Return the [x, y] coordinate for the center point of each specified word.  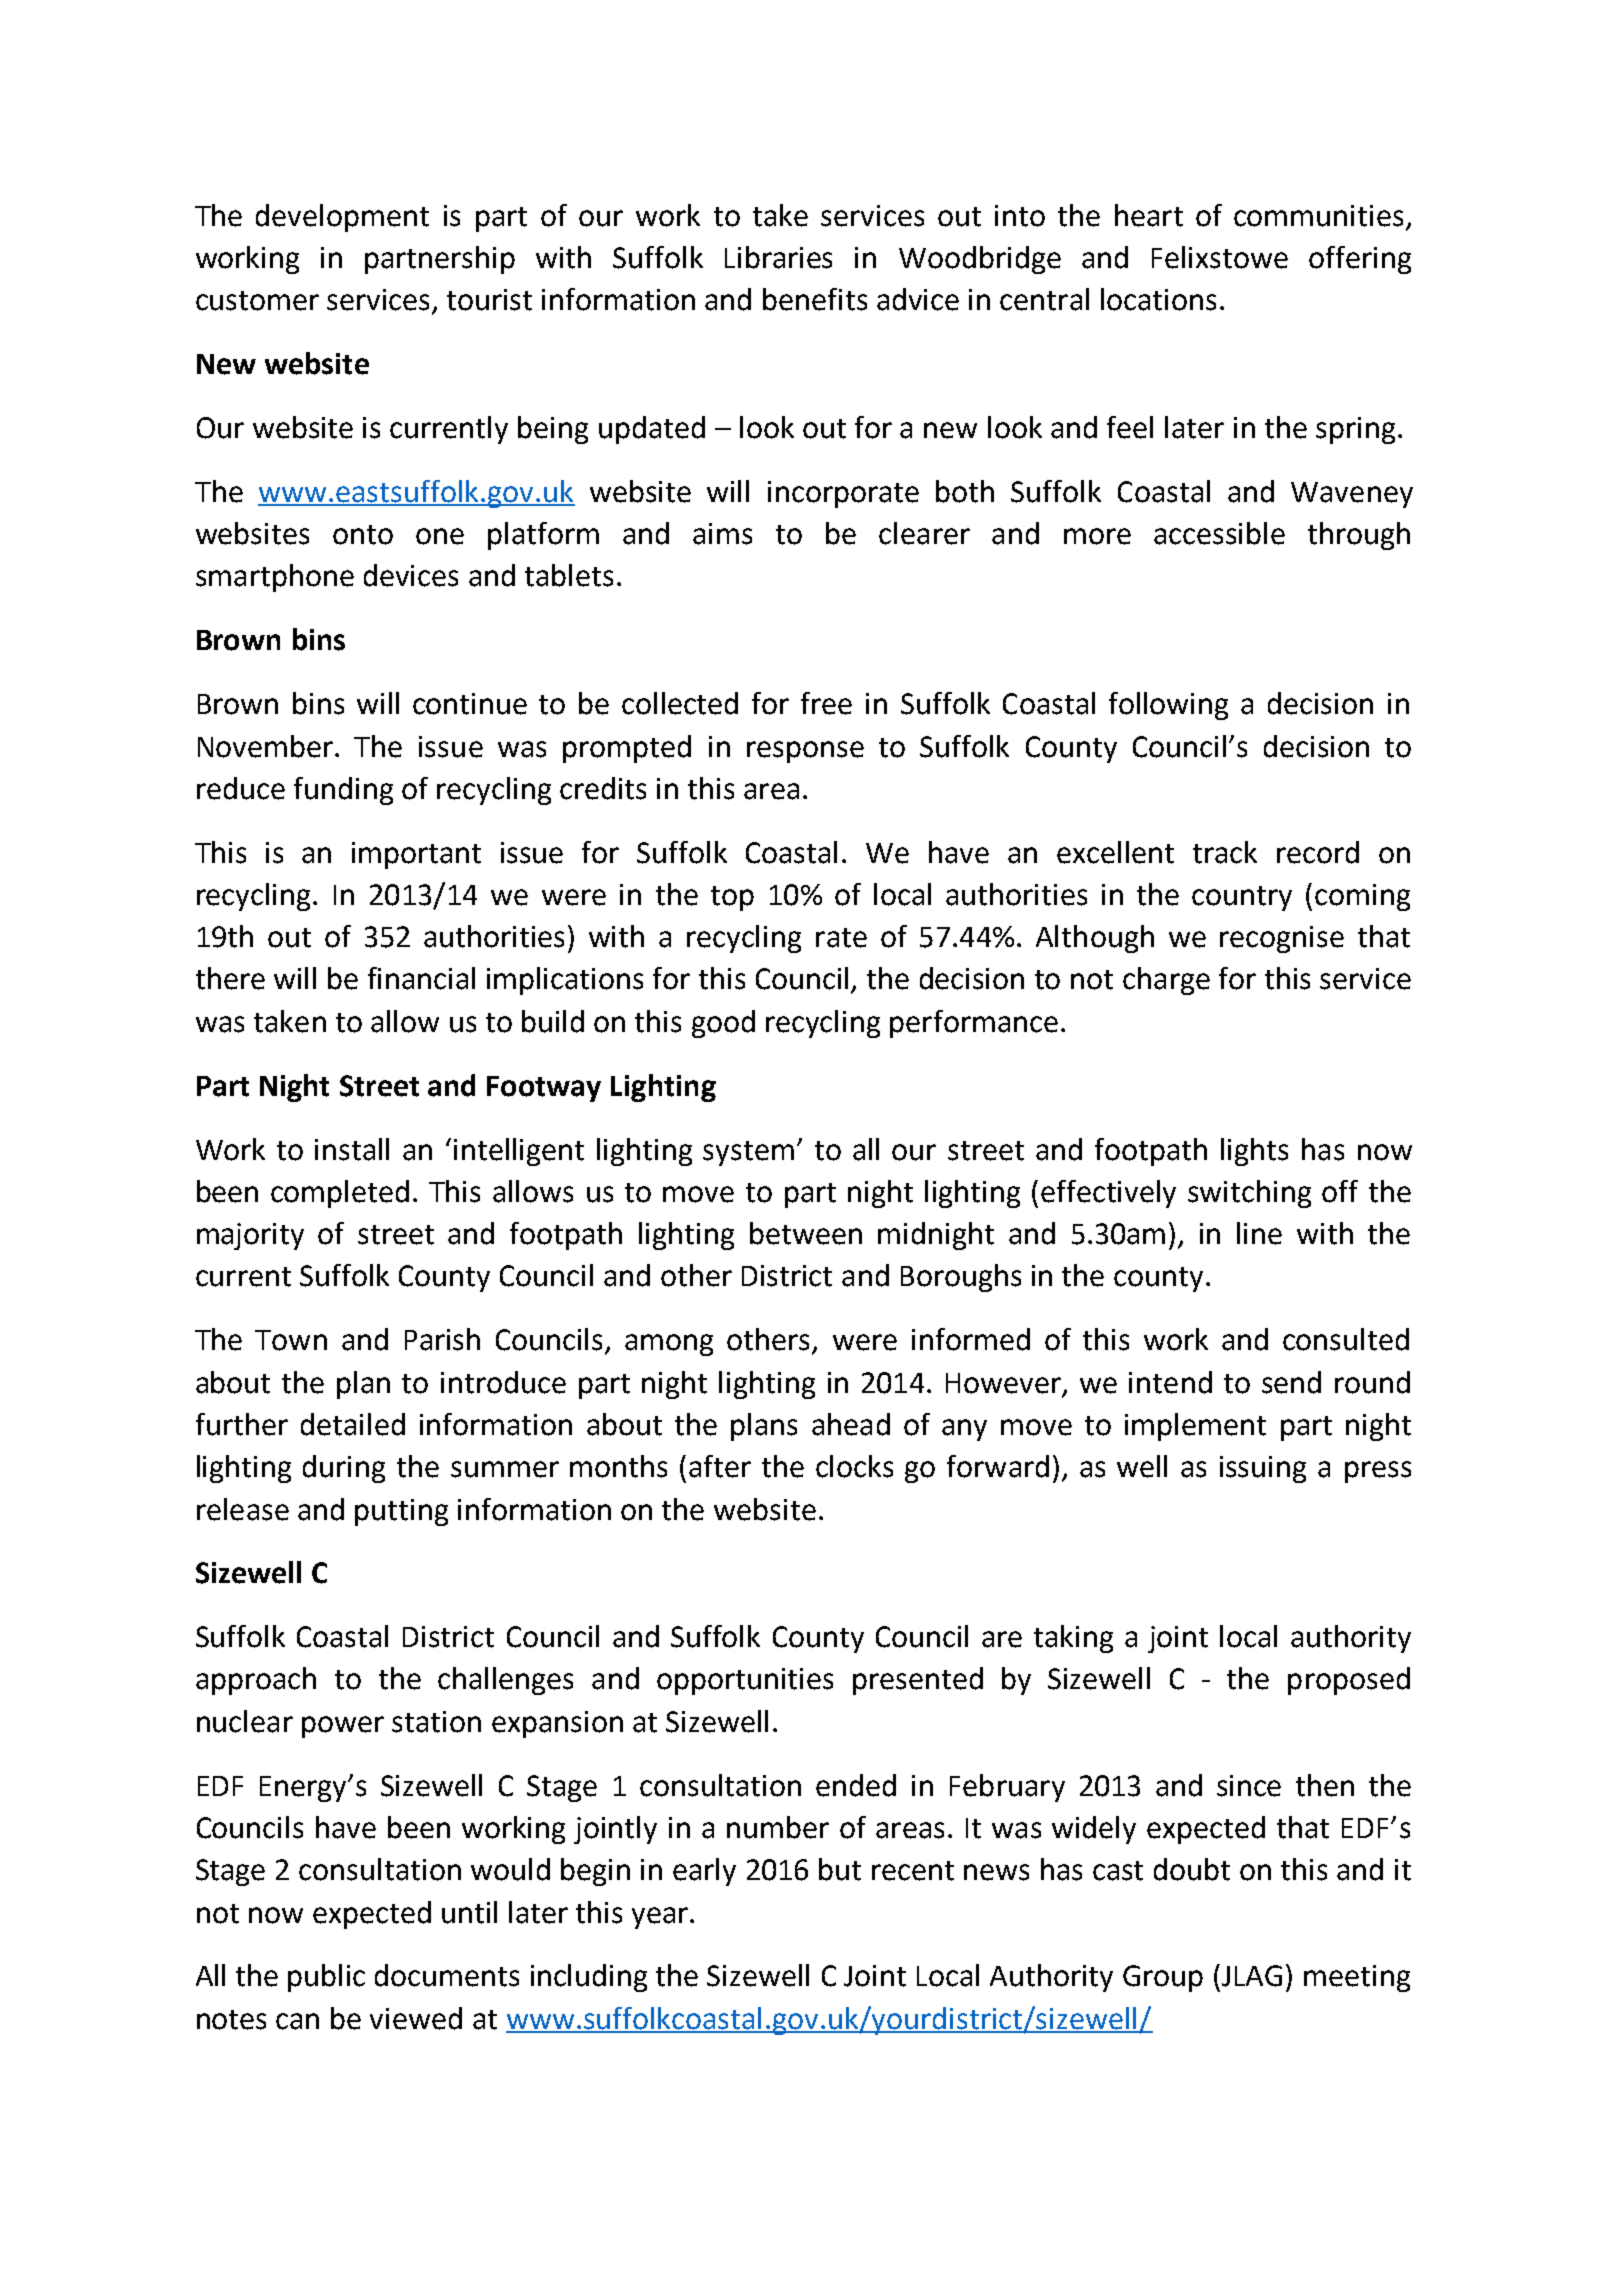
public [326, 1978]
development [342, 218]
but [840, 1869]
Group [1163, 1978]
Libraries [778, 257]
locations [1158, 299]
